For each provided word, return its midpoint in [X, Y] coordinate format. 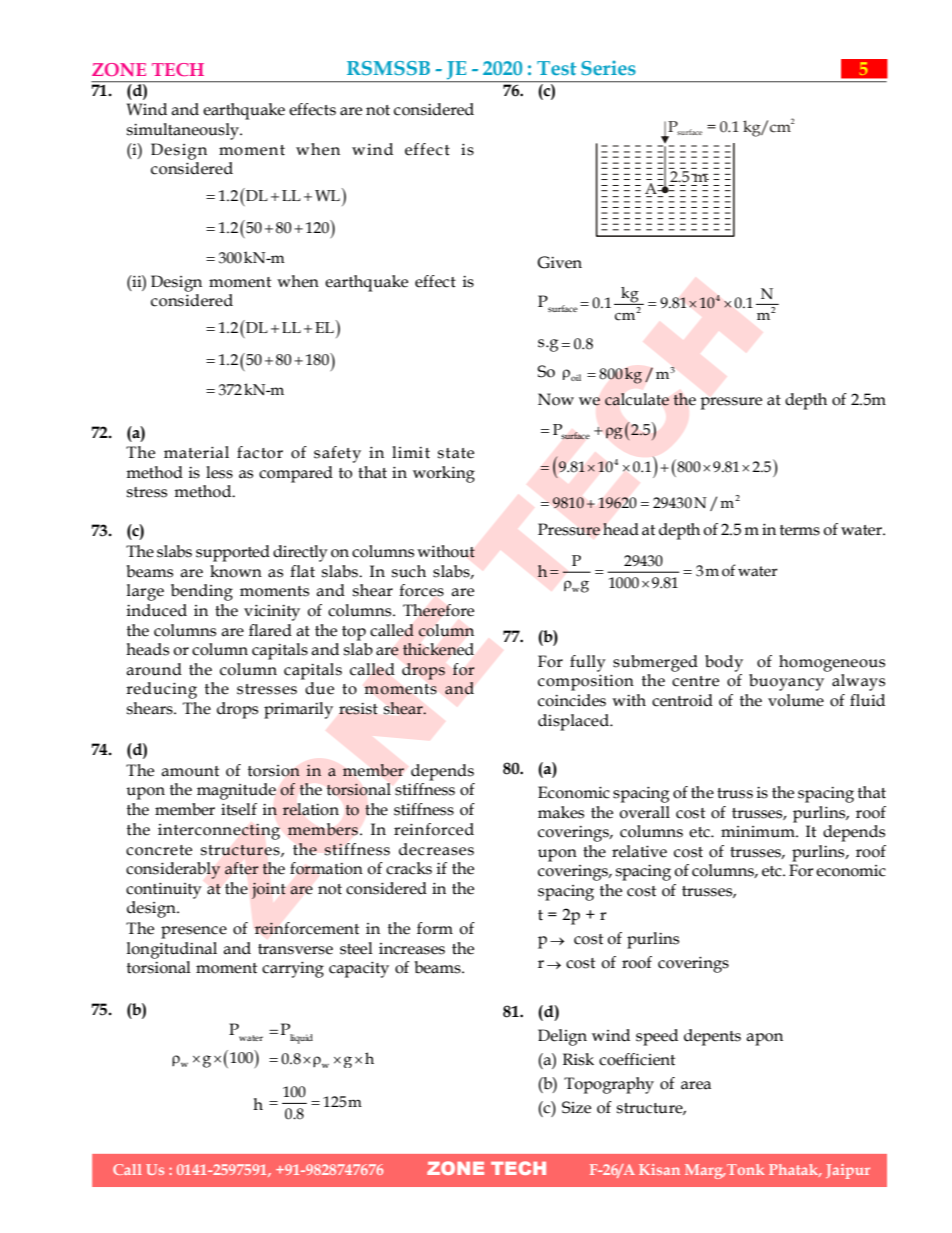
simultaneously [184, 131]
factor [260, 452]
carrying [293, 969]
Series [608, 68]
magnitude [236, 791]
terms [800, 530]
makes [561, 812]
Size [576, 1107]
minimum [759, 832]
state [456, 453]
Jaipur [848, 1171]
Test [556, 68]
